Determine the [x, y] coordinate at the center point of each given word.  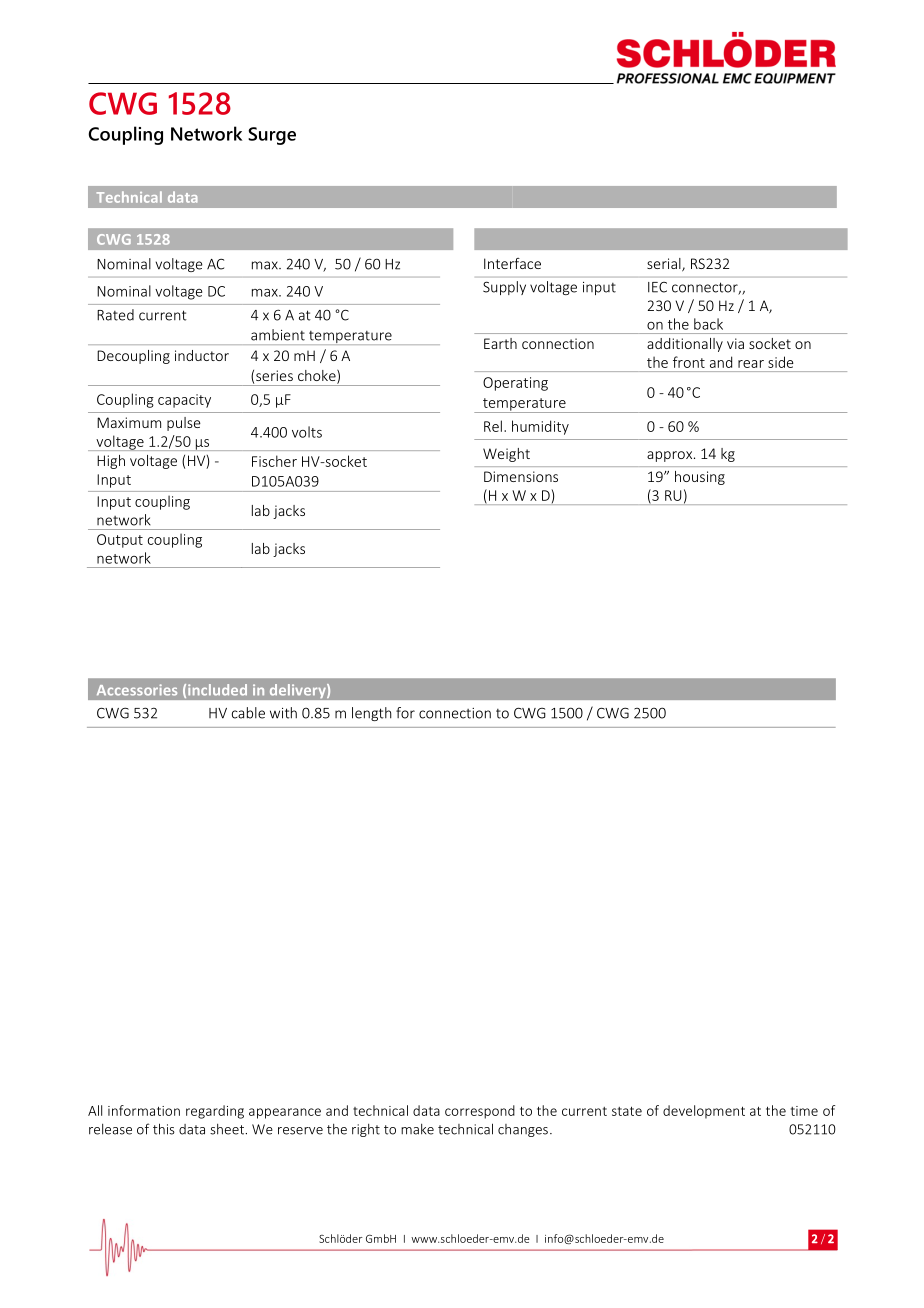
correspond [480, 1112]
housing [700, 478]
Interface [512, 263]
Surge [272, 136]
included [217, 690]
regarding [215, 1112]
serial [665, 265]
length [372, 714]
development [704, 1112]
